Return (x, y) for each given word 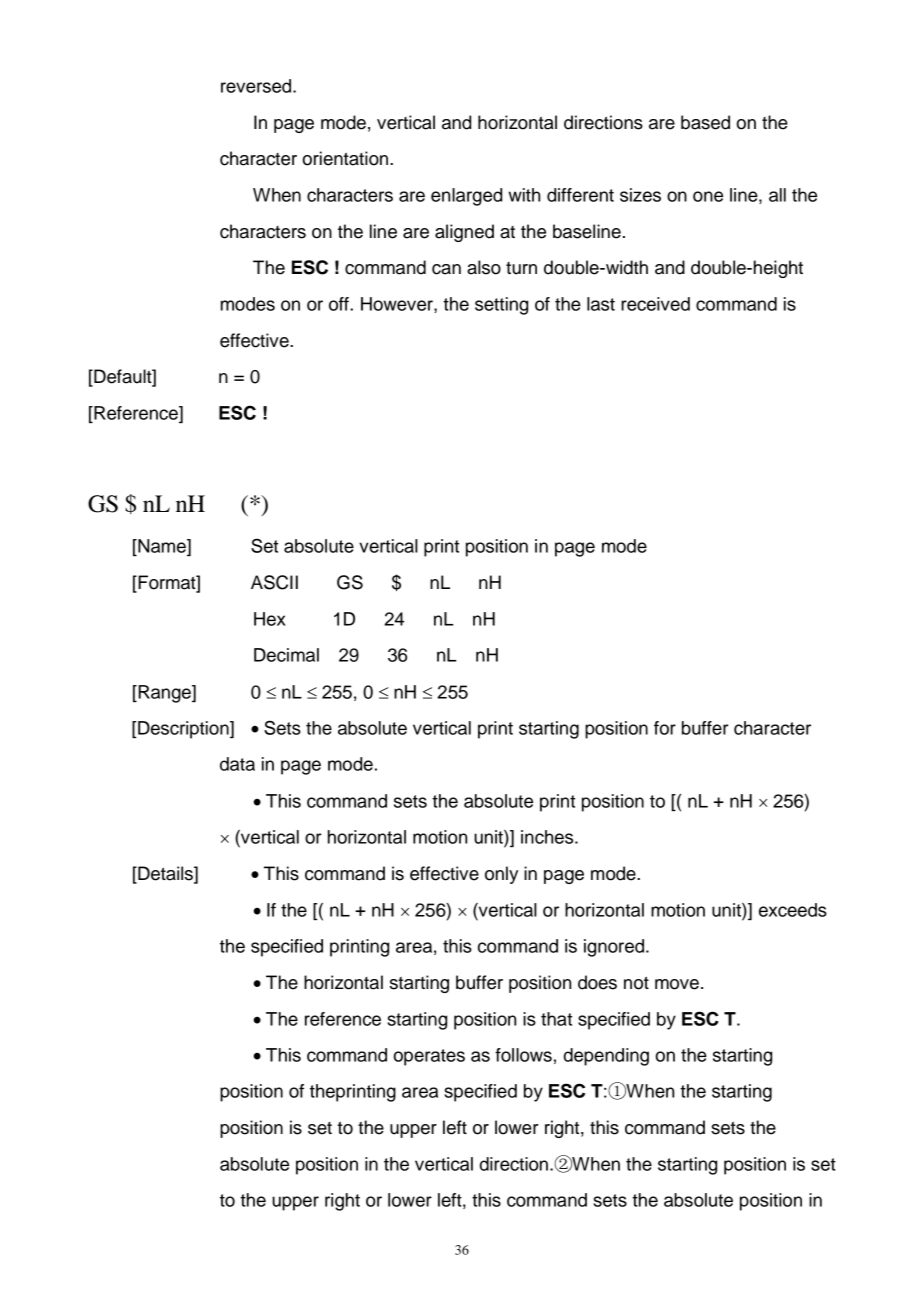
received (655, 304)
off (340, 304)
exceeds (793, 910)
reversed (257, 86)
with (524, 195)
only (501, 875)
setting (501, 306)
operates (429, 1057)
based (705, 122)
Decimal (286, 655)
